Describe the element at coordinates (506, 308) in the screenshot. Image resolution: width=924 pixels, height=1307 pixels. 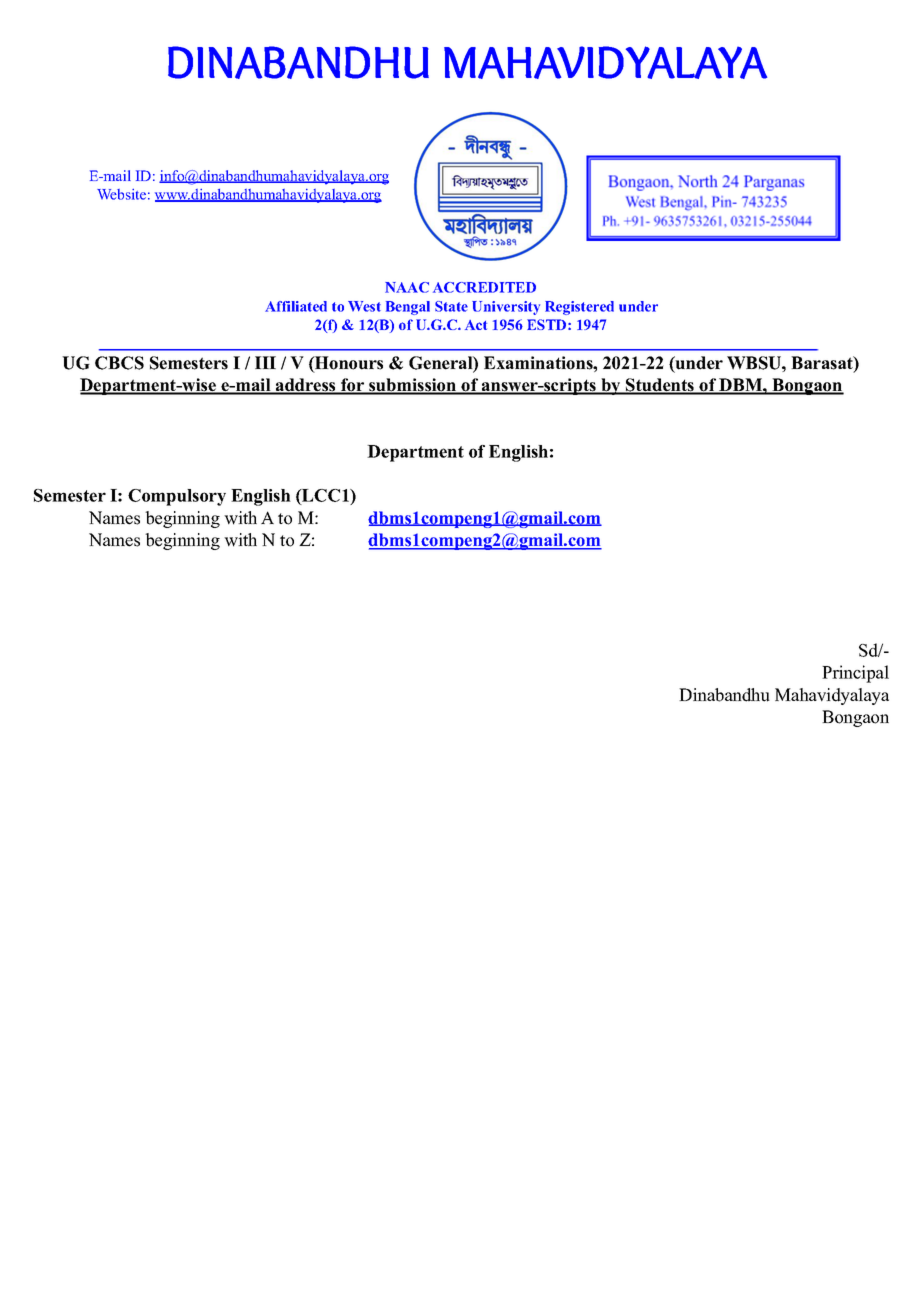
I see `University` at that location.
